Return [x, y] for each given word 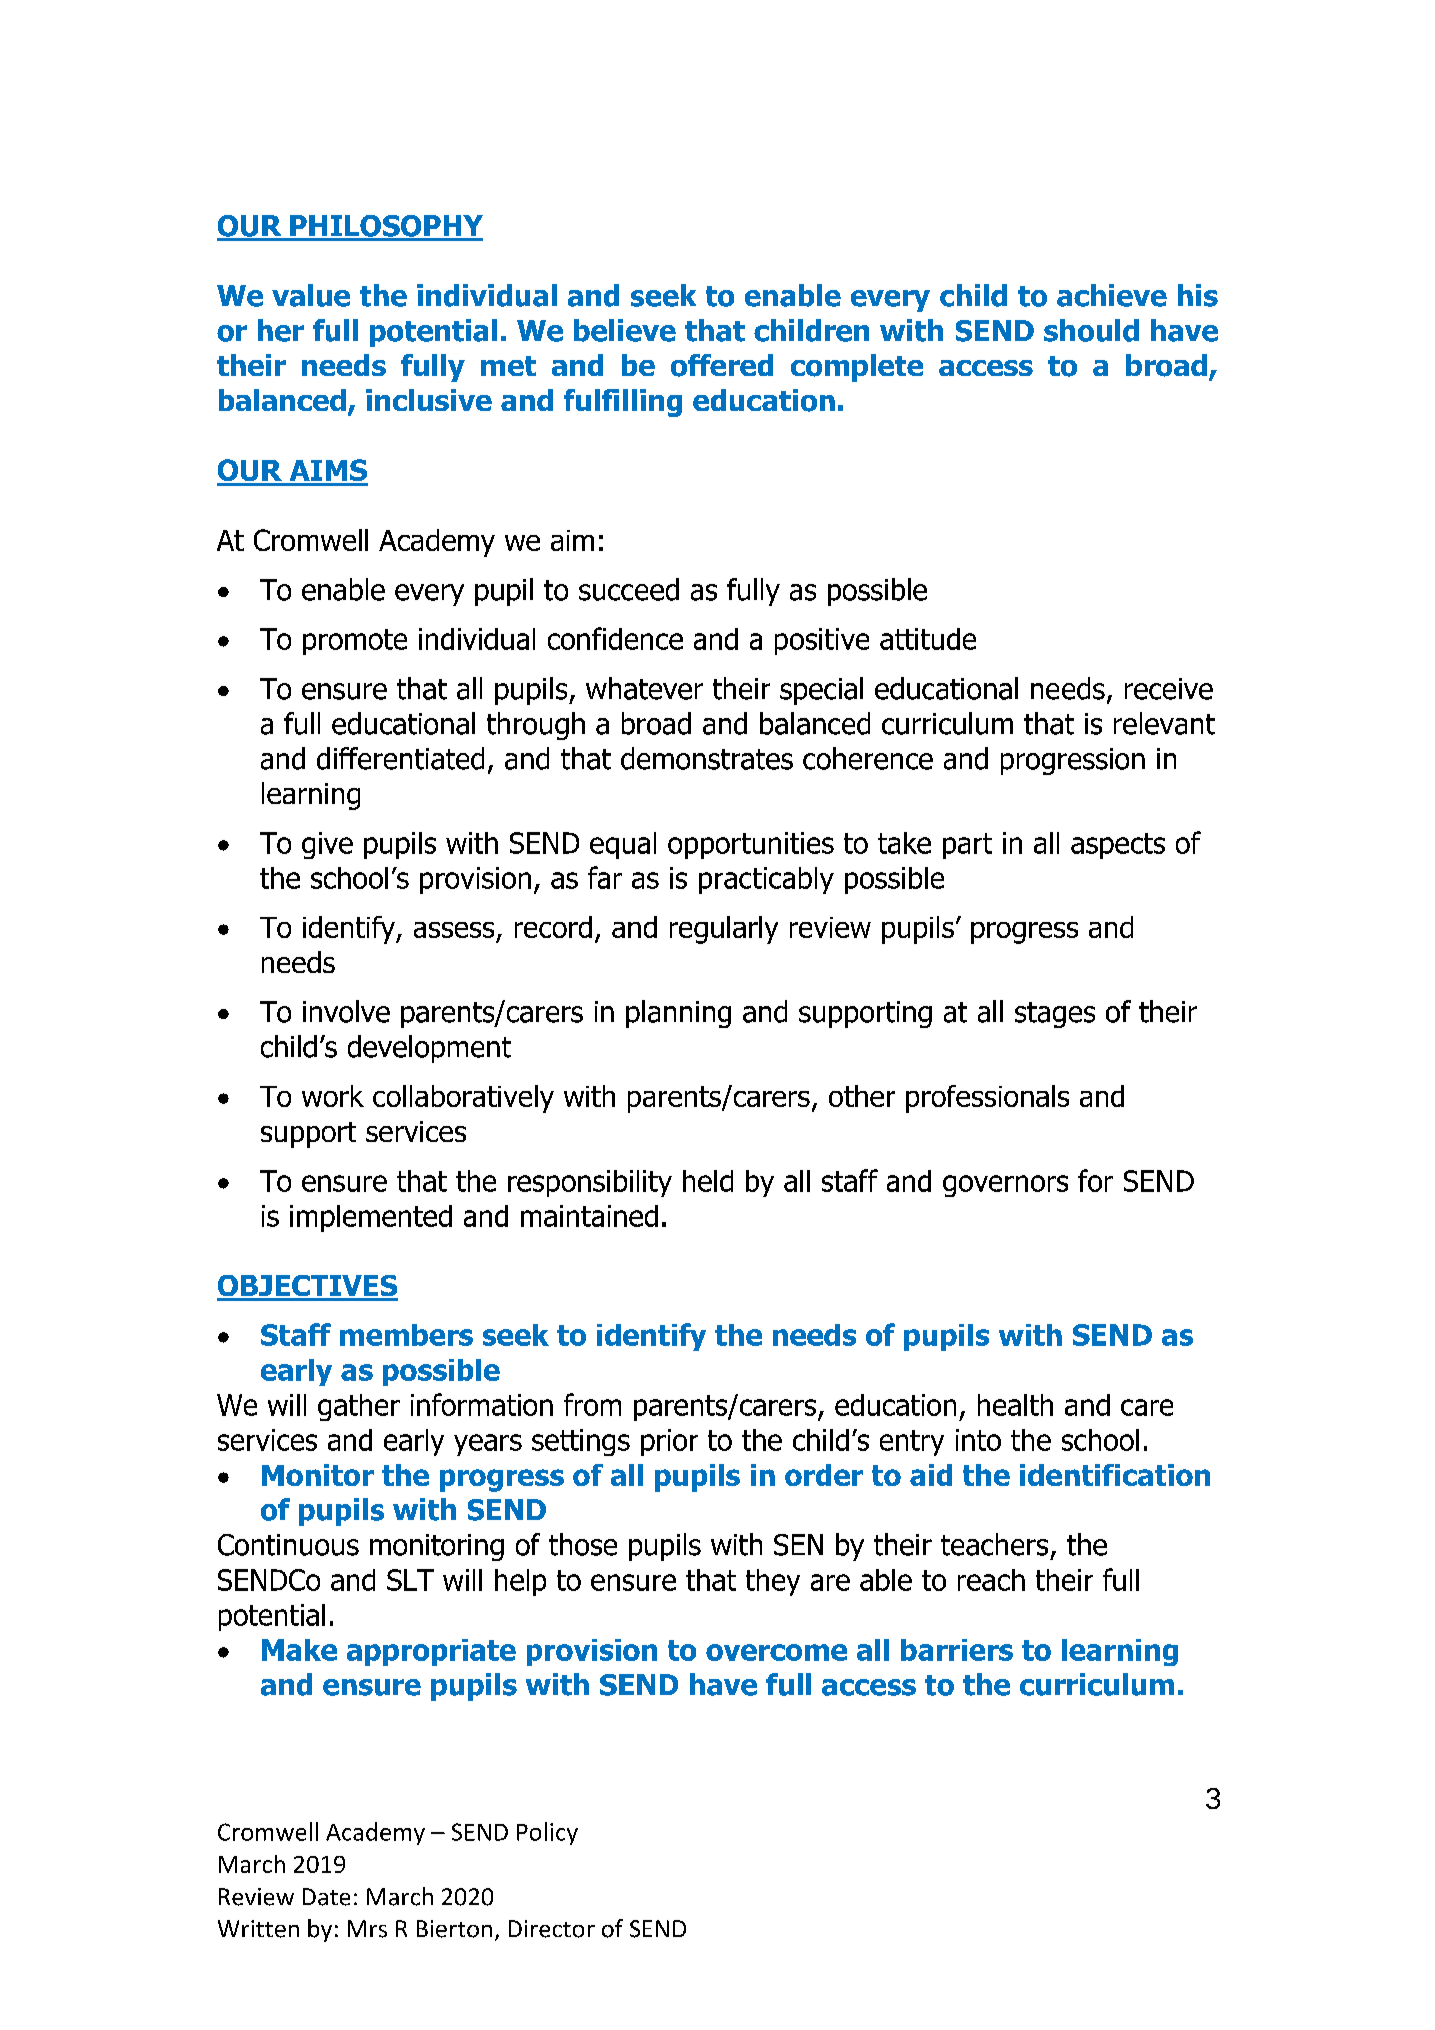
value [311, 295]
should [1091, 330]
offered [722, 365]
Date [326, 1897]
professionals [987, 1099]
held [708, 1181]
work [333, 1096]
